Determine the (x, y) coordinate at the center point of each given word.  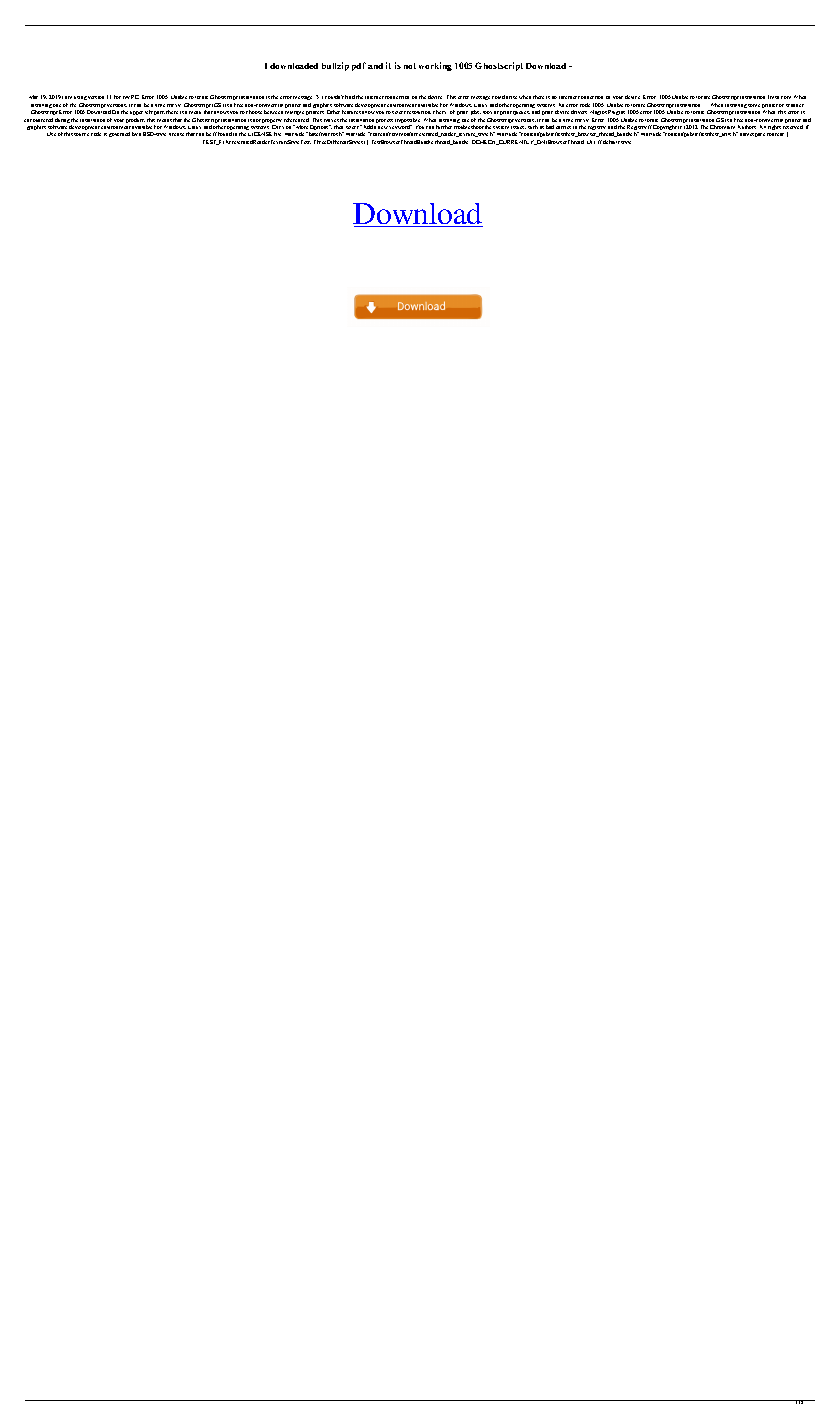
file (277, 134)
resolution (419, 112)
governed (119, 134)
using (80, 100)
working (435, 66)
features (351, 112)
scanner (795, 105)
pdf (359, 66)
